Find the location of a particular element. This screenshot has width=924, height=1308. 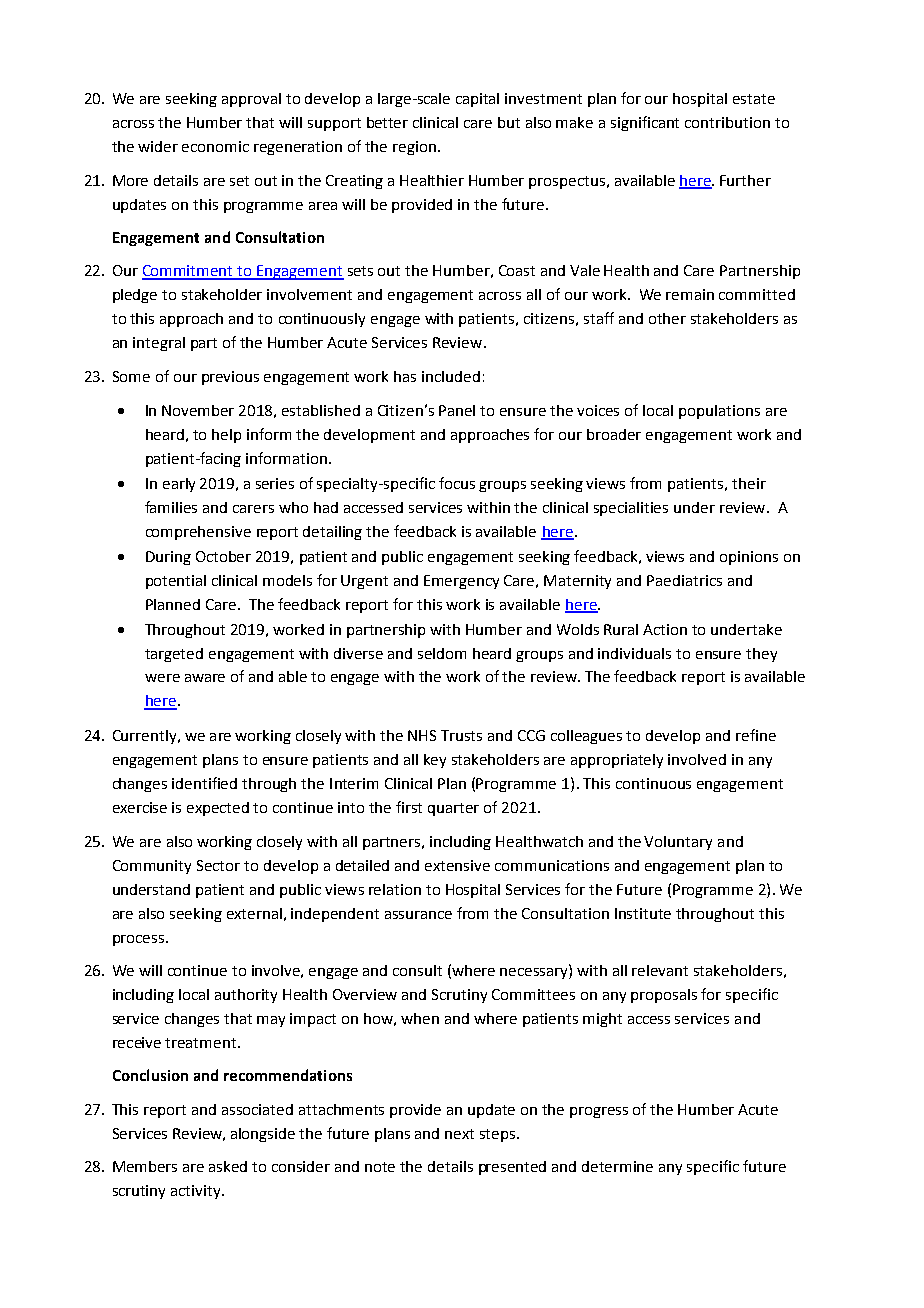

appropriately is located at coordinates (617, 761).
